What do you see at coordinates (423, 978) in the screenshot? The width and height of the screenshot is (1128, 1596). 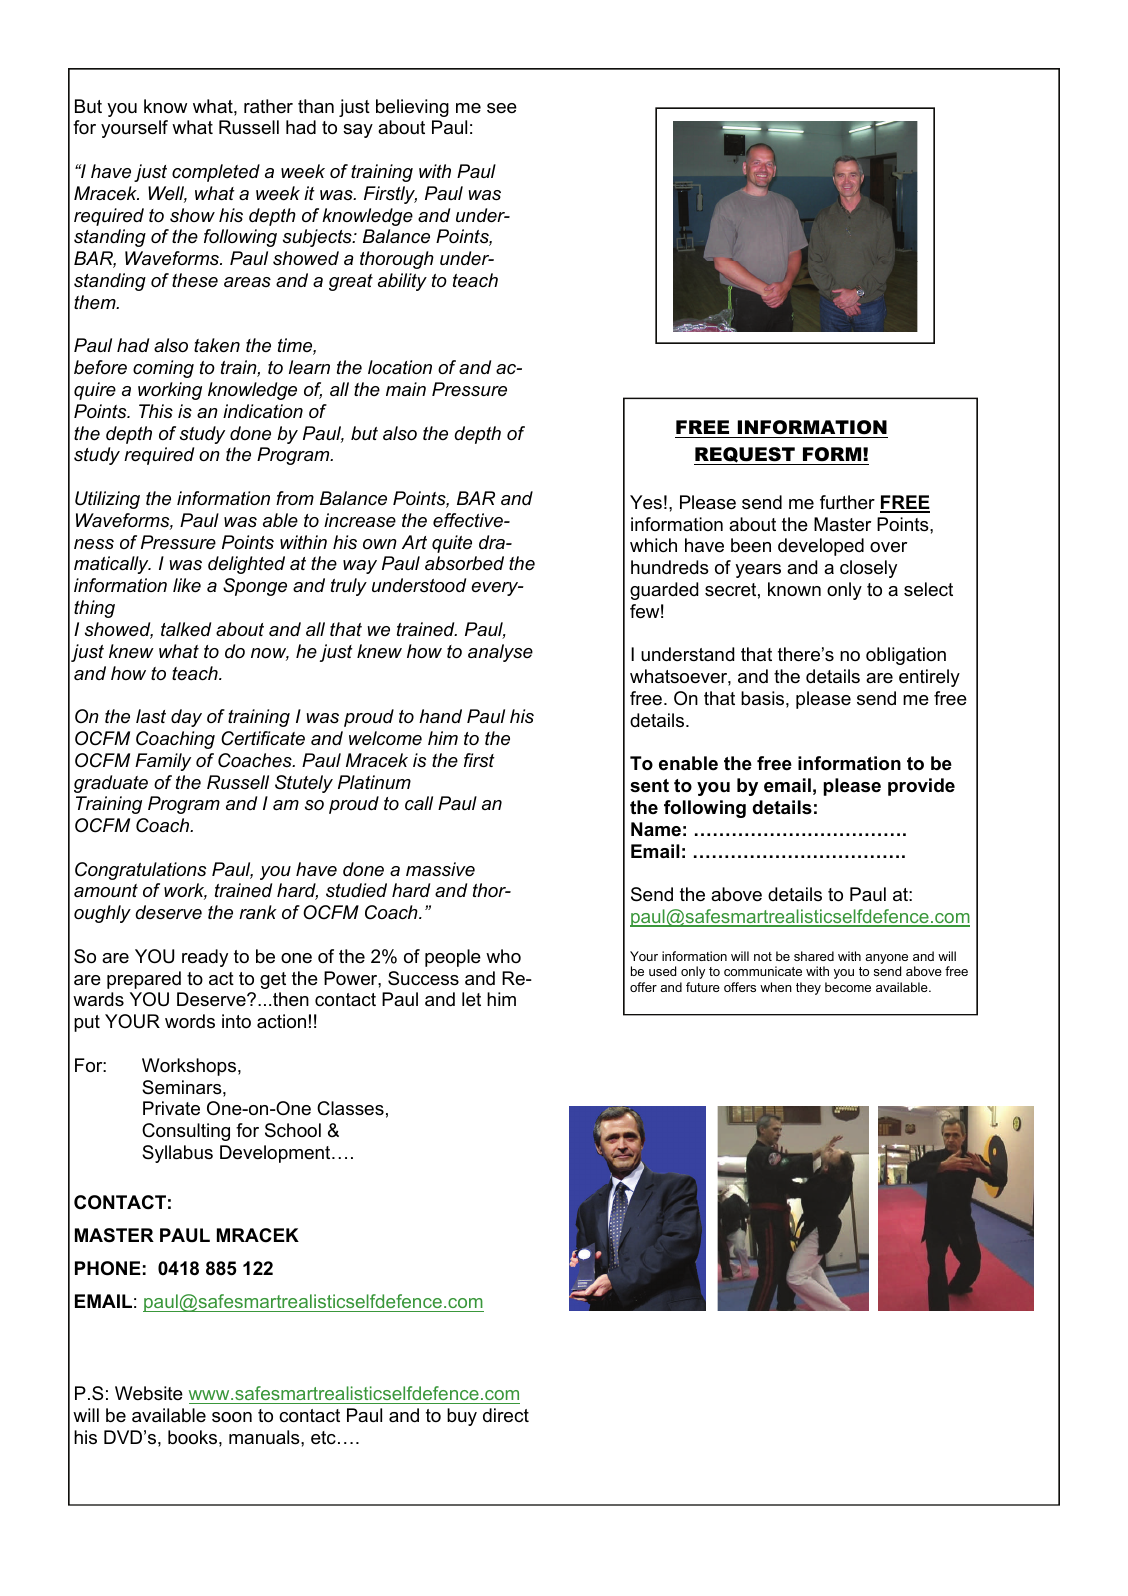 I see `Success` at bounding box center [423, 978].
